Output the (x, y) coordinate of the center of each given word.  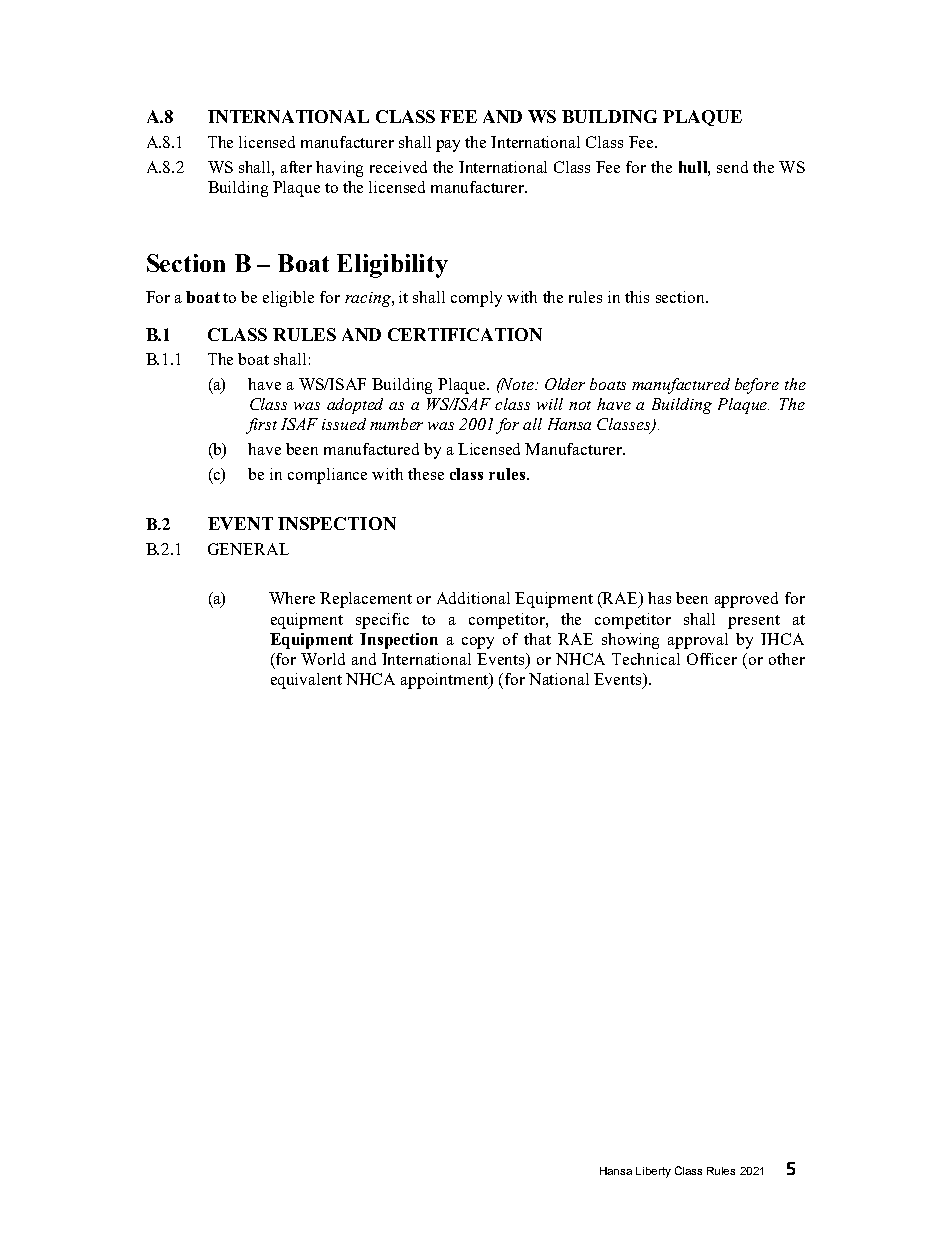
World (323, 659)
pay (448, 146)
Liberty (653, 1172)
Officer (712, 659)
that (537, 639)
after (296, 167)
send (732, 167)
